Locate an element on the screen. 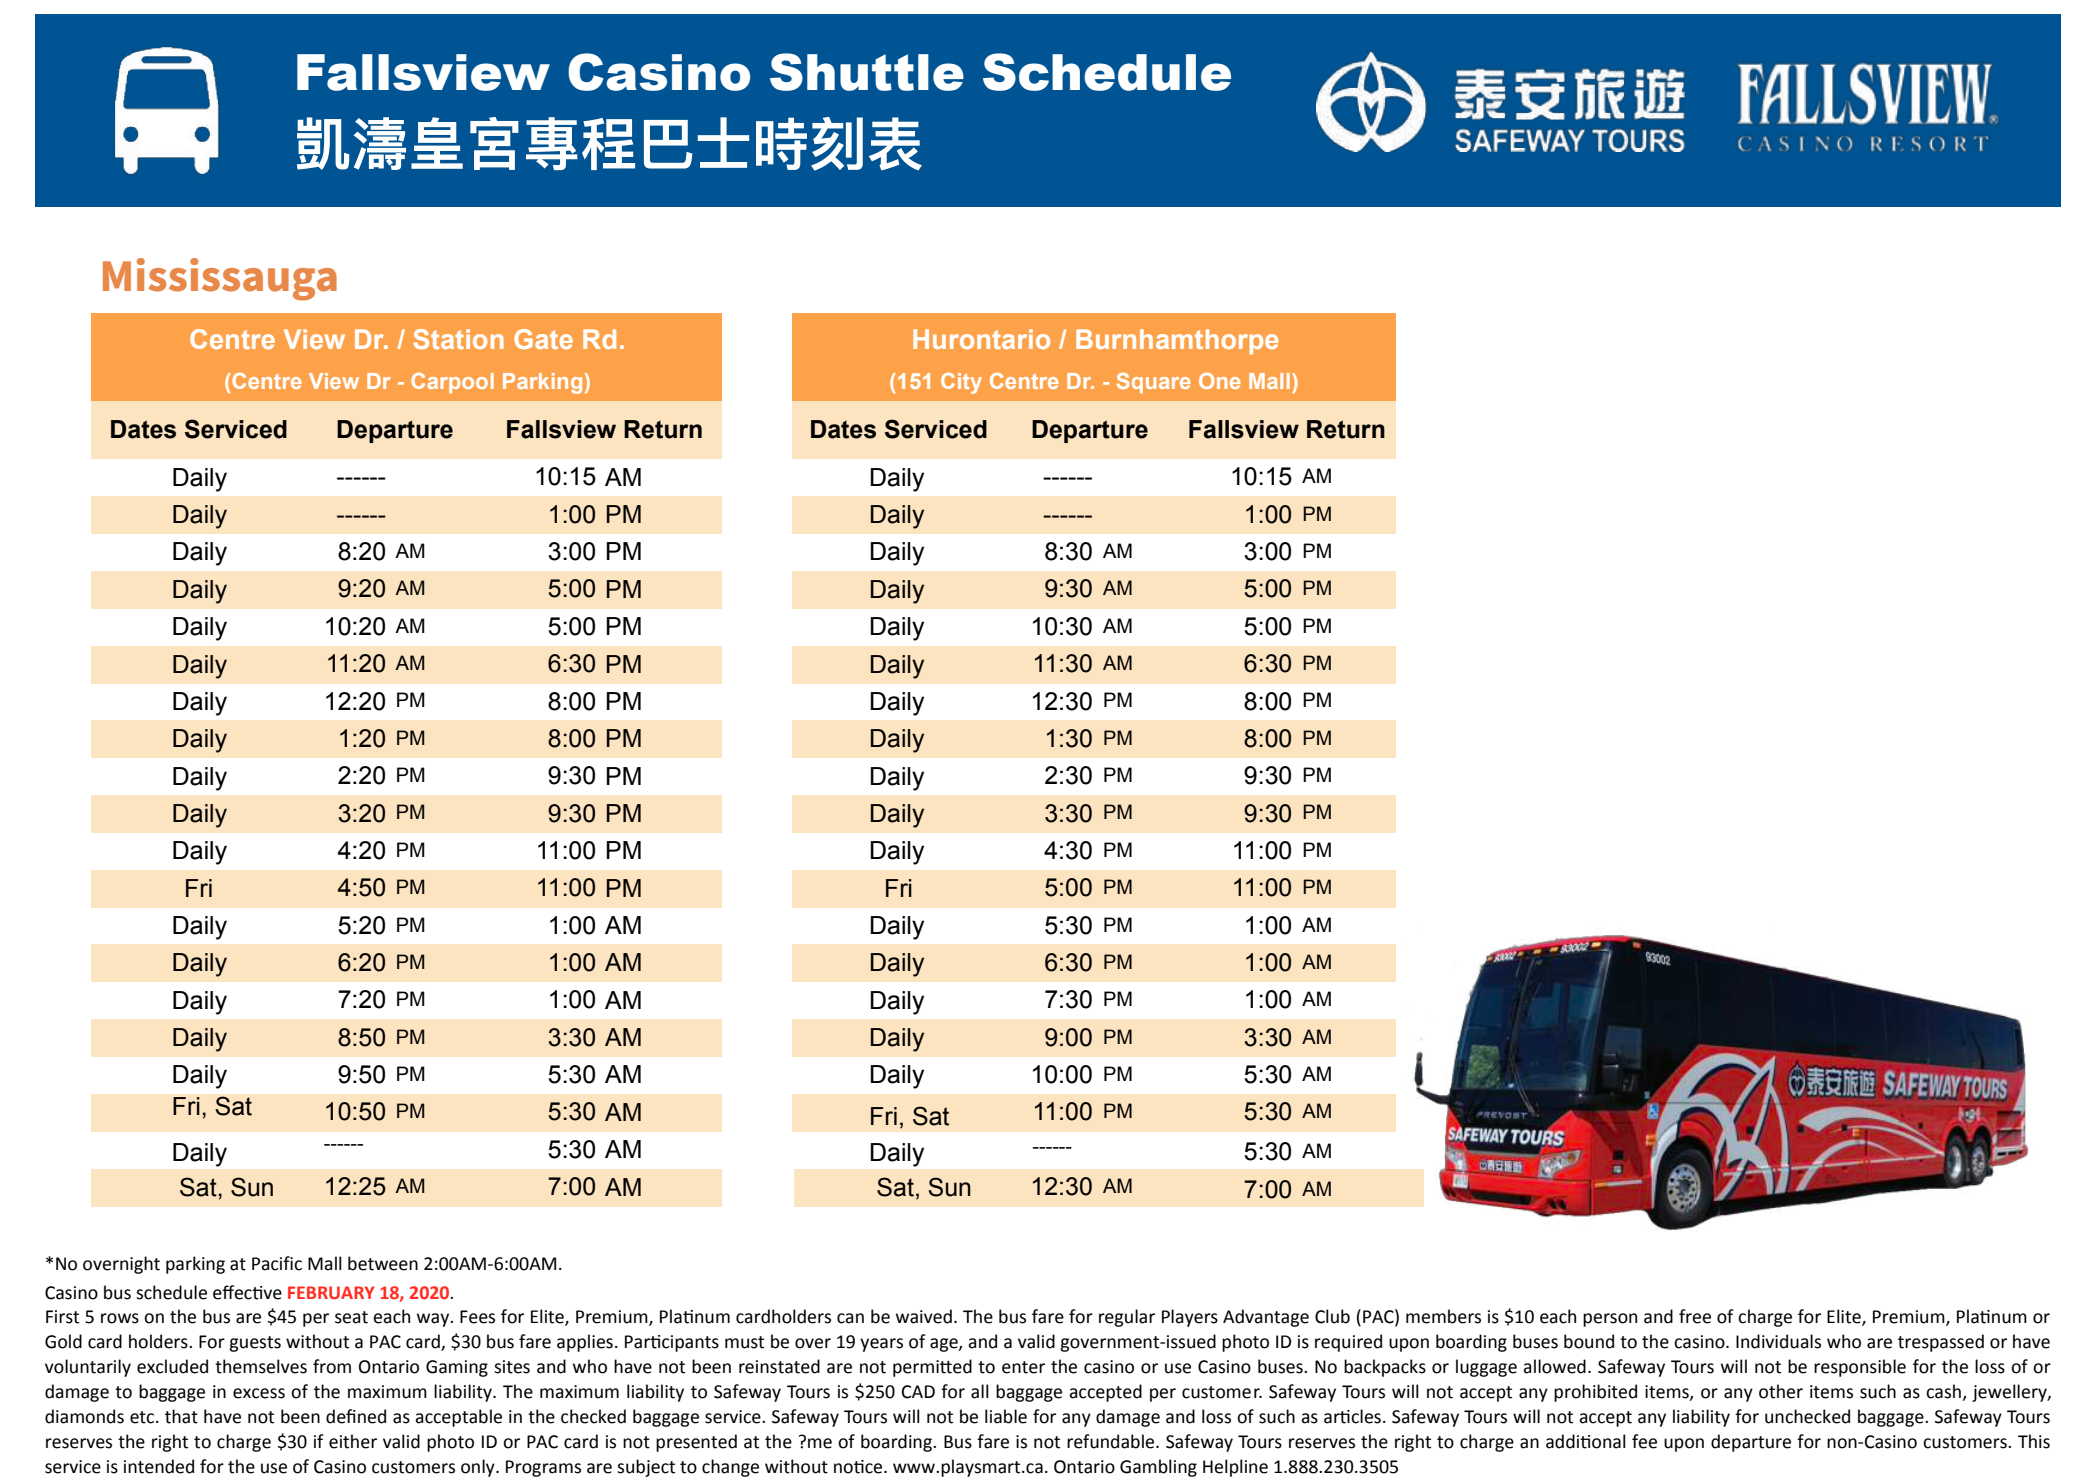 The image size is (2097, 1482). regular is located at coordinates (1127, 1318).
